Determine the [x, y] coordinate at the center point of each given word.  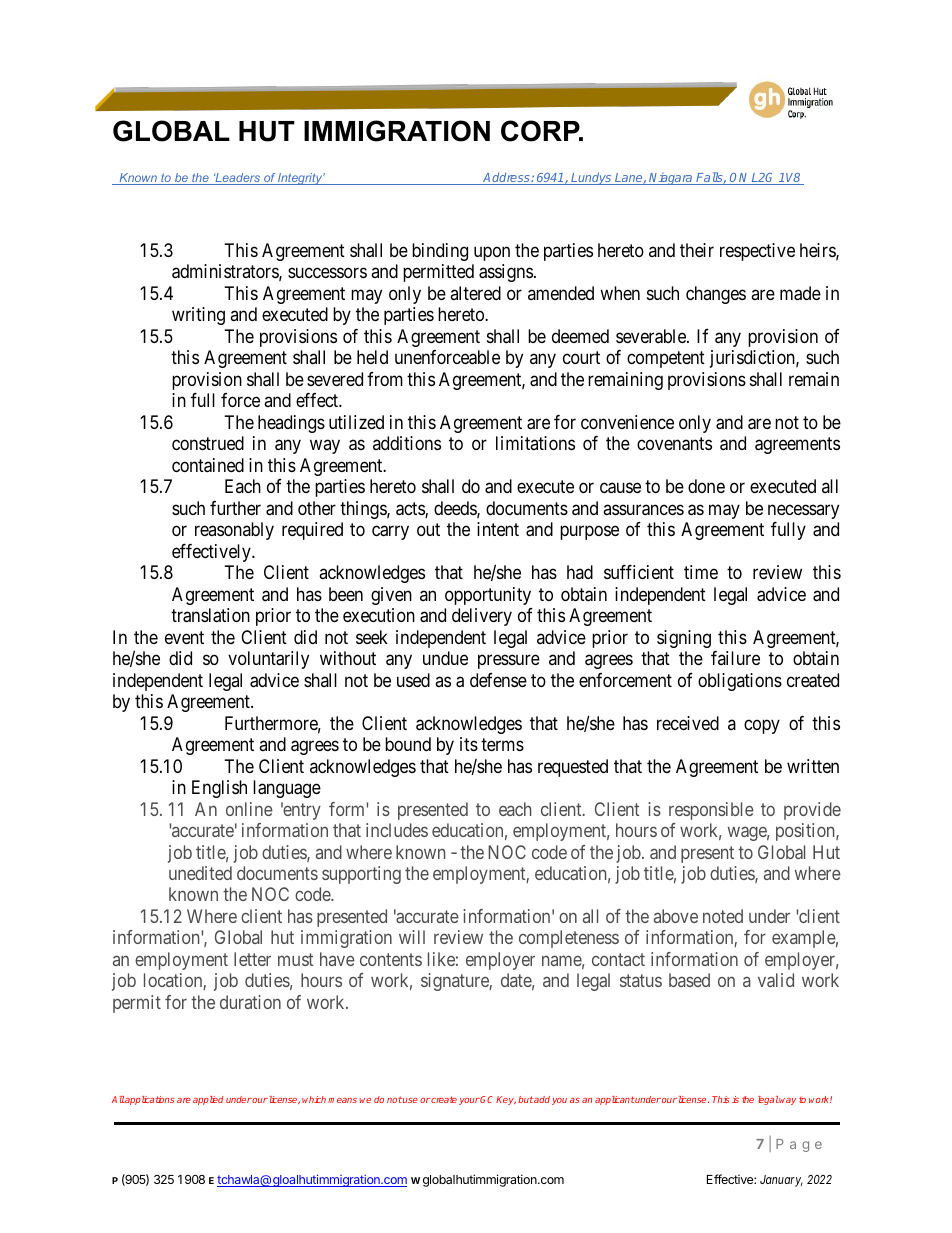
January [781, 1181]
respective [757, 252]
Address [506, 178]
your [469, 1101]
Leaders [238, 179]
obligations [740, 682]
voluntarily [268, 660]
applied [208, 1100]
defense [498, 680]
